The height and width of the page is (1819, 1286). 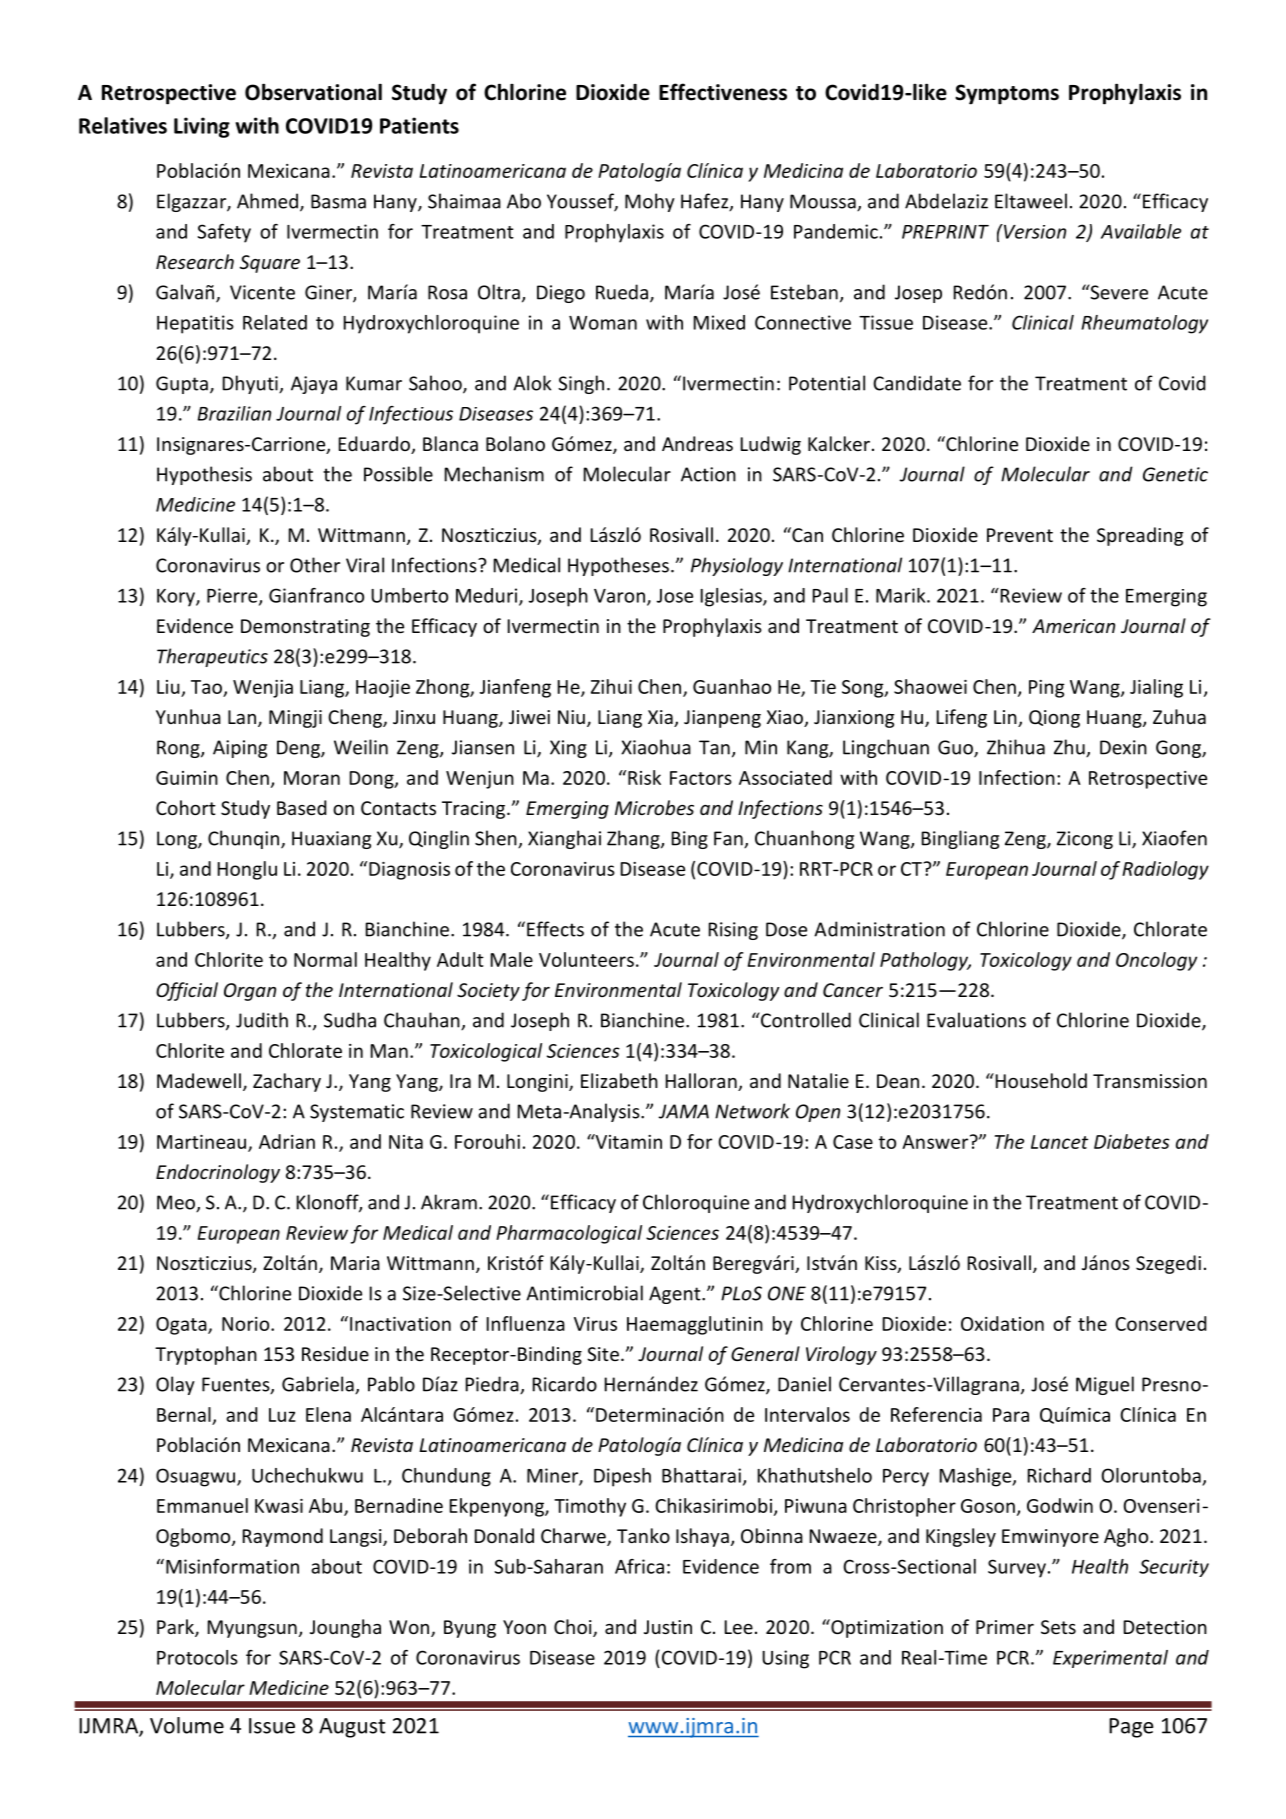 What do you see at coordinates (683, 1111) in the page?
I see `JAMA` at bounding box center [683, 1111].
